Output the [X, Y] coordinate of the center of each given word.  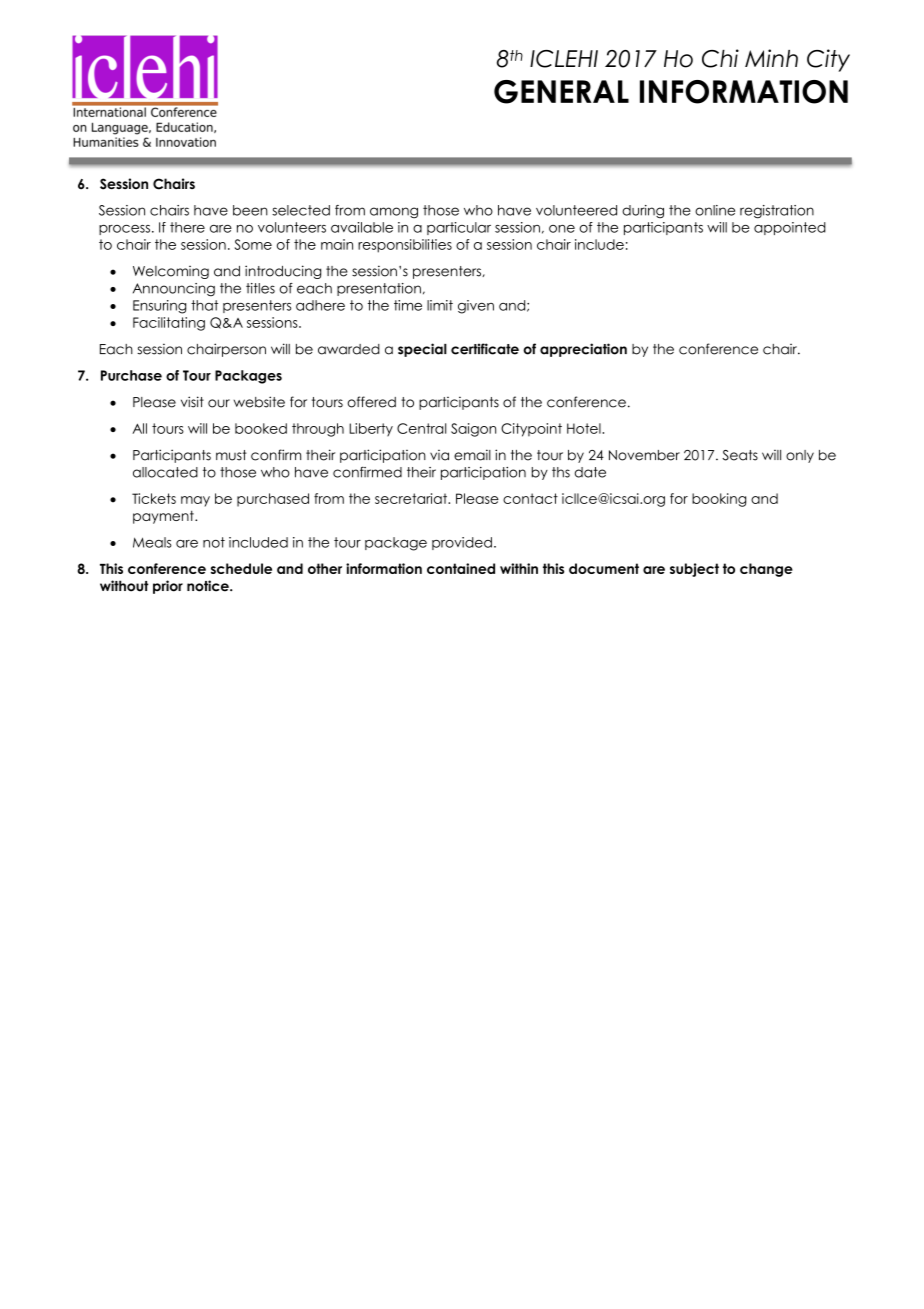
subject [694, 570]
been [250, 210]
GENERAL [561, 92]
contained [461, 568]
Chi [720, 58]
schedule [241, 568]
